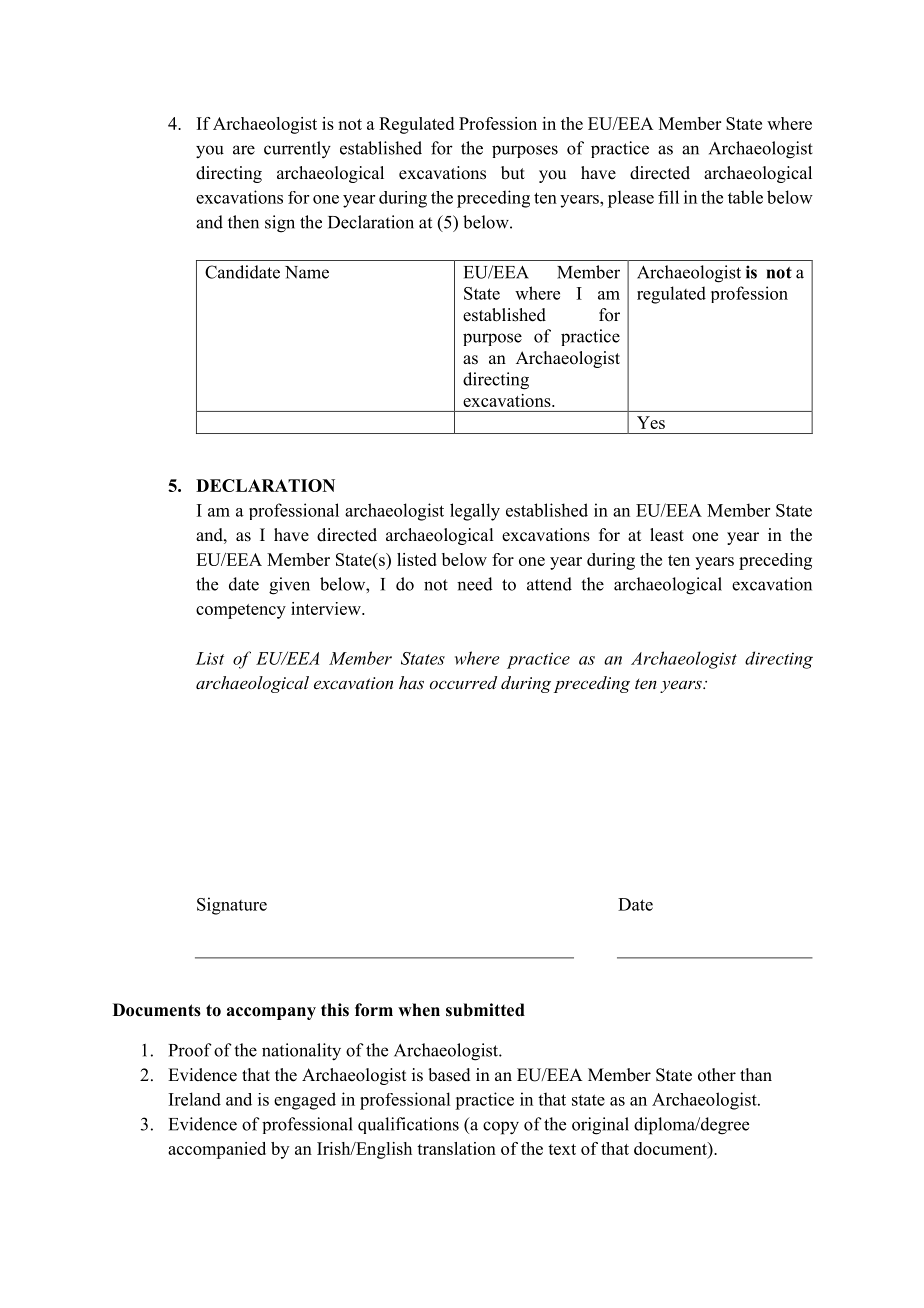  I want to click on engaged, so click(305, 1101).
